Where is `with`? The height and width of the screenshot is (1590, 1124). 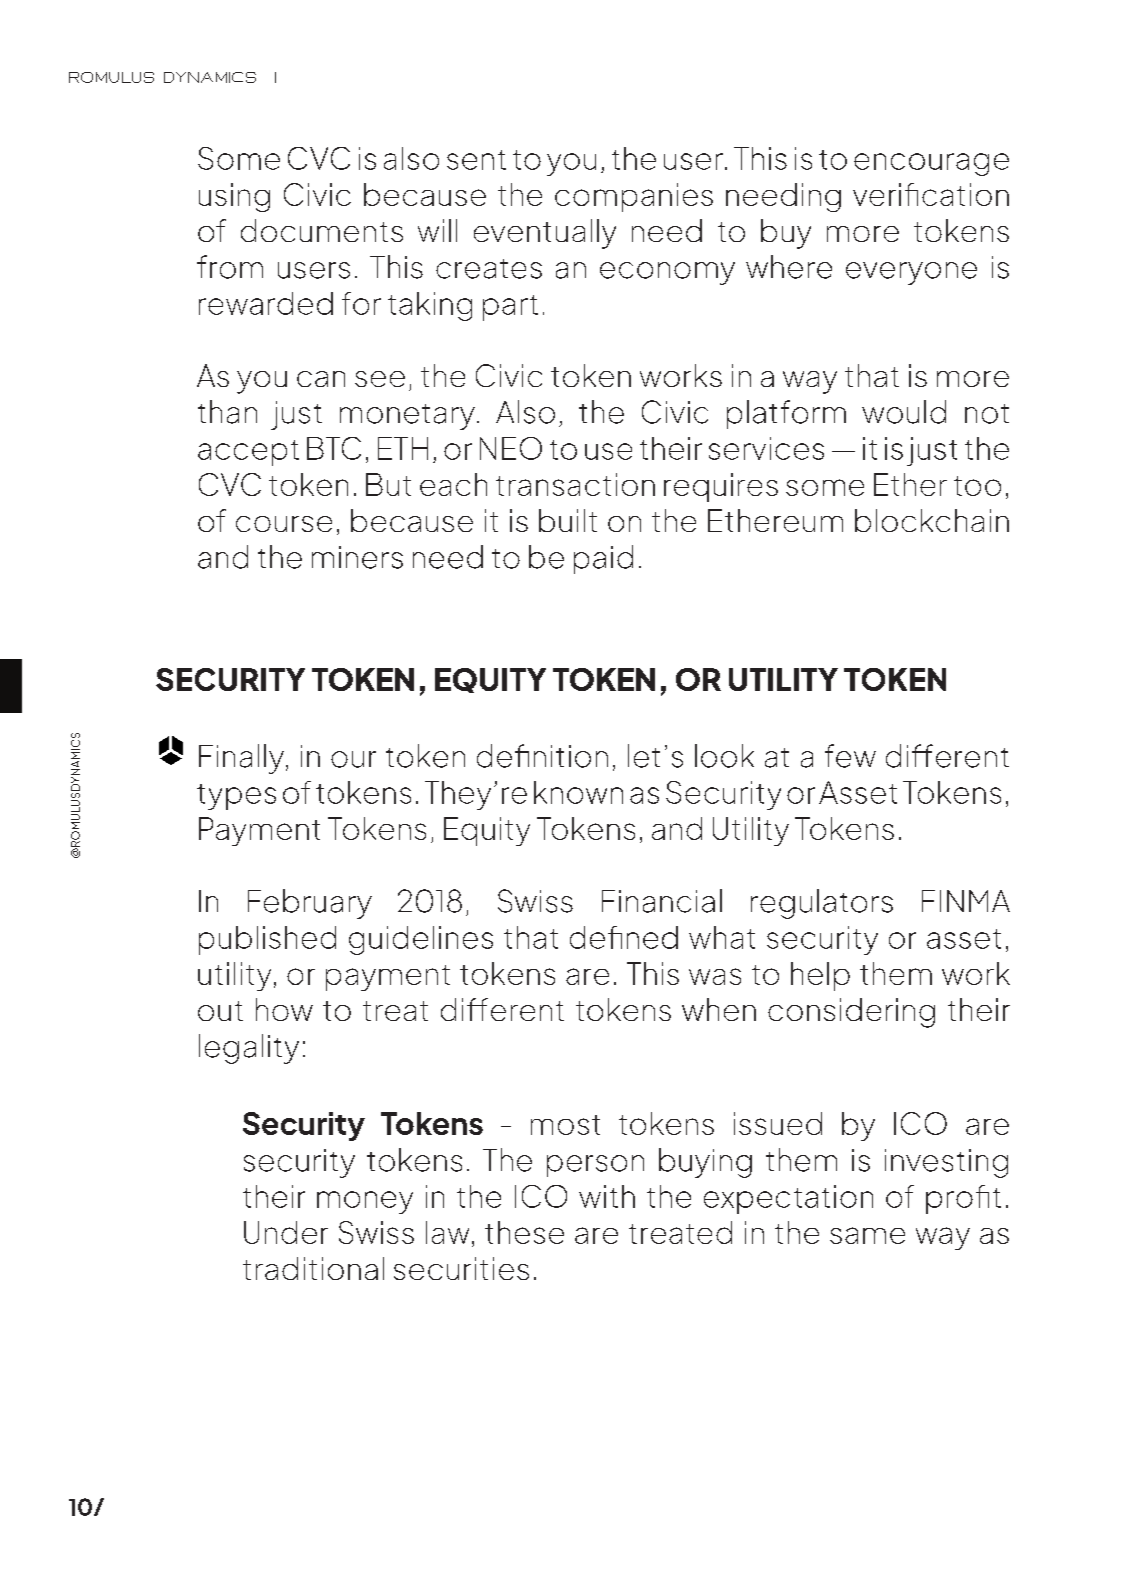
with is located at coordinates (607, 1196).
